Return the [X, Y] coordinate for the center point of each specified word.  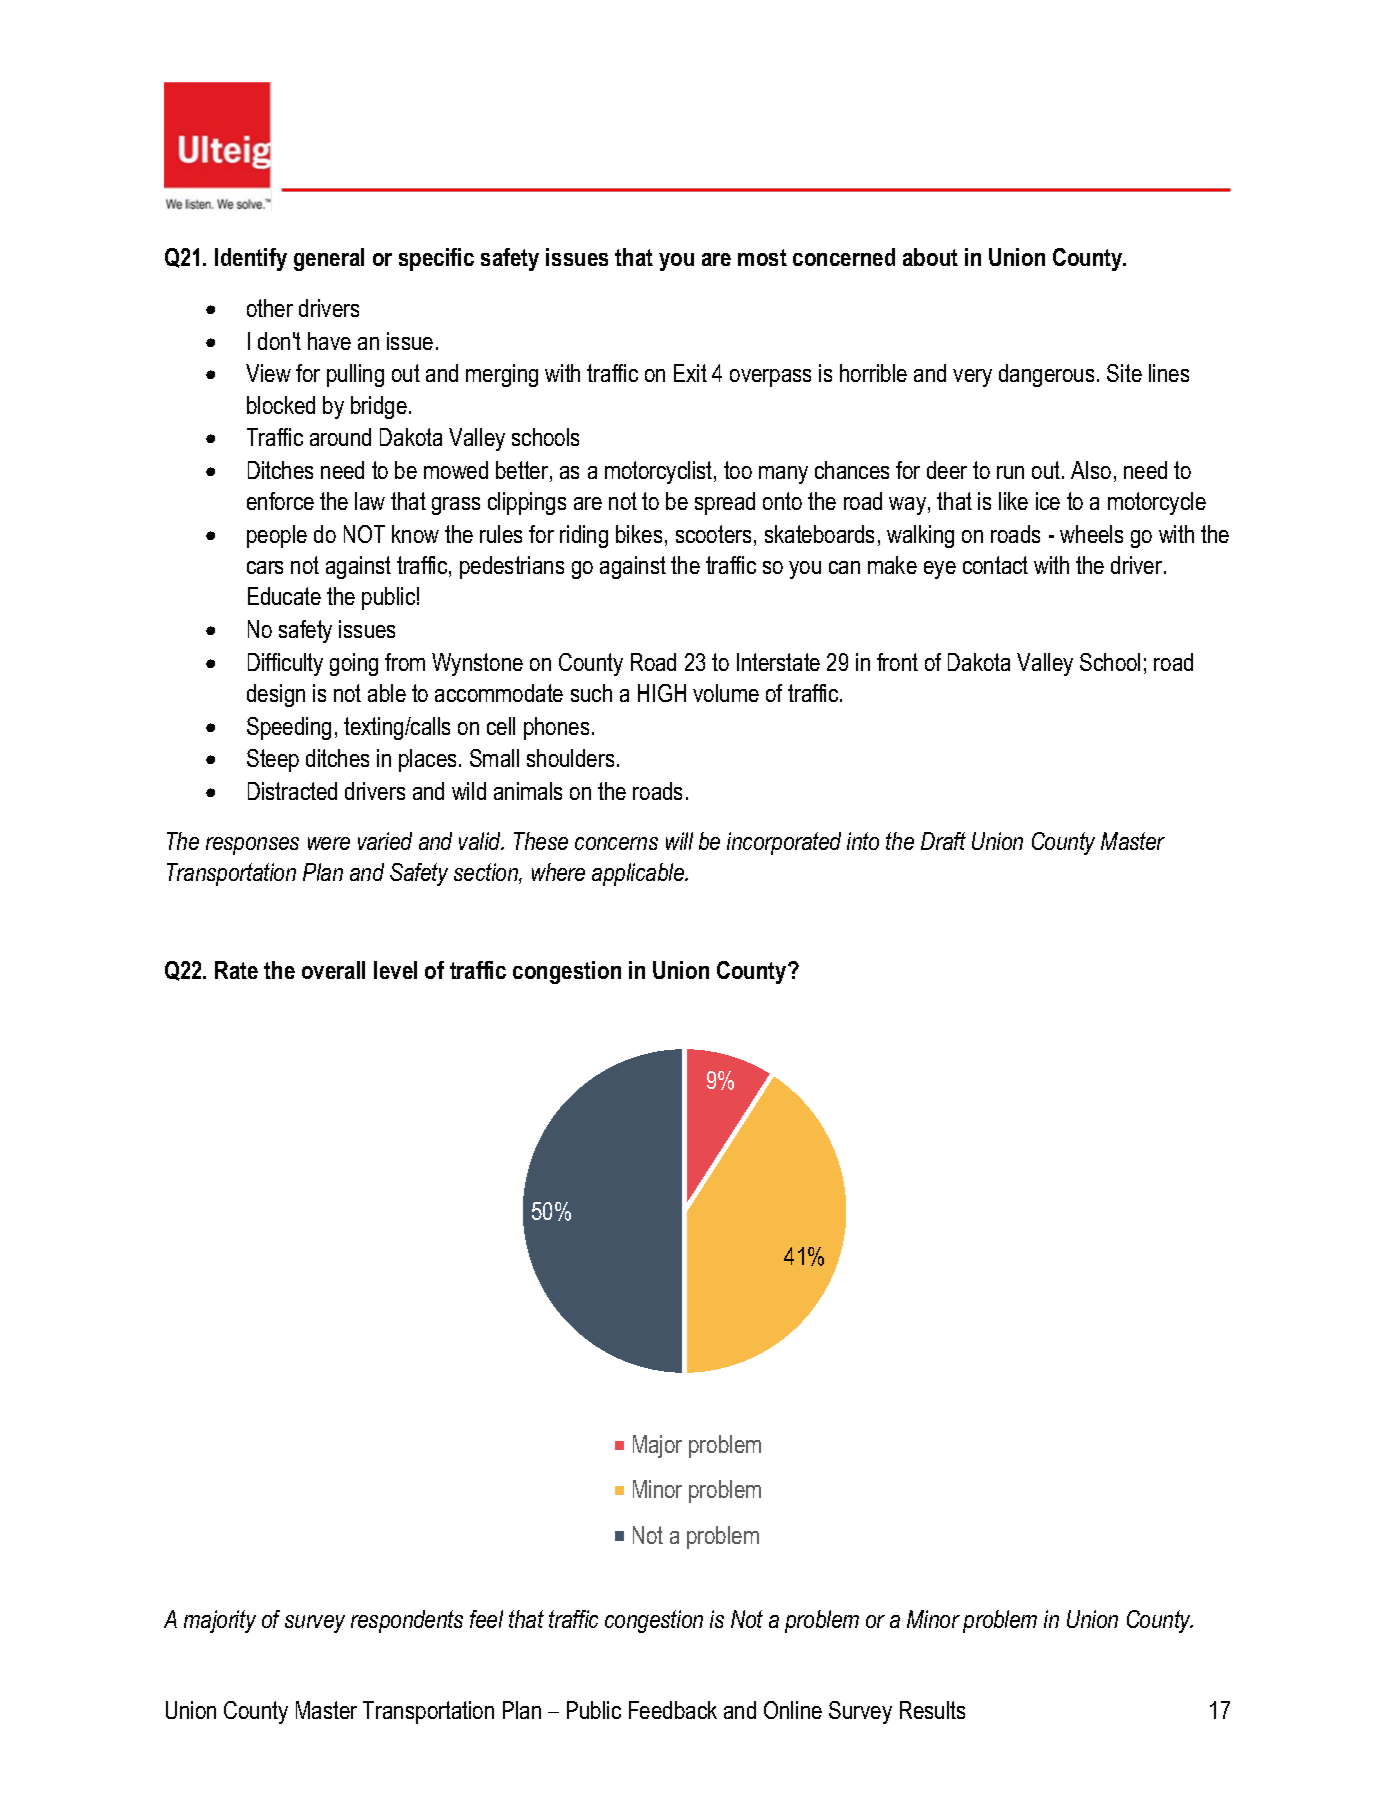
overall [333, 970]
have [329, 341]
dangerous [1046, 375]
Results [932, 1710]
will [679, 841]
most [762, 257]
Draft [943, 841]
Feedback [673, 1710]
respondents [407, 1621]
